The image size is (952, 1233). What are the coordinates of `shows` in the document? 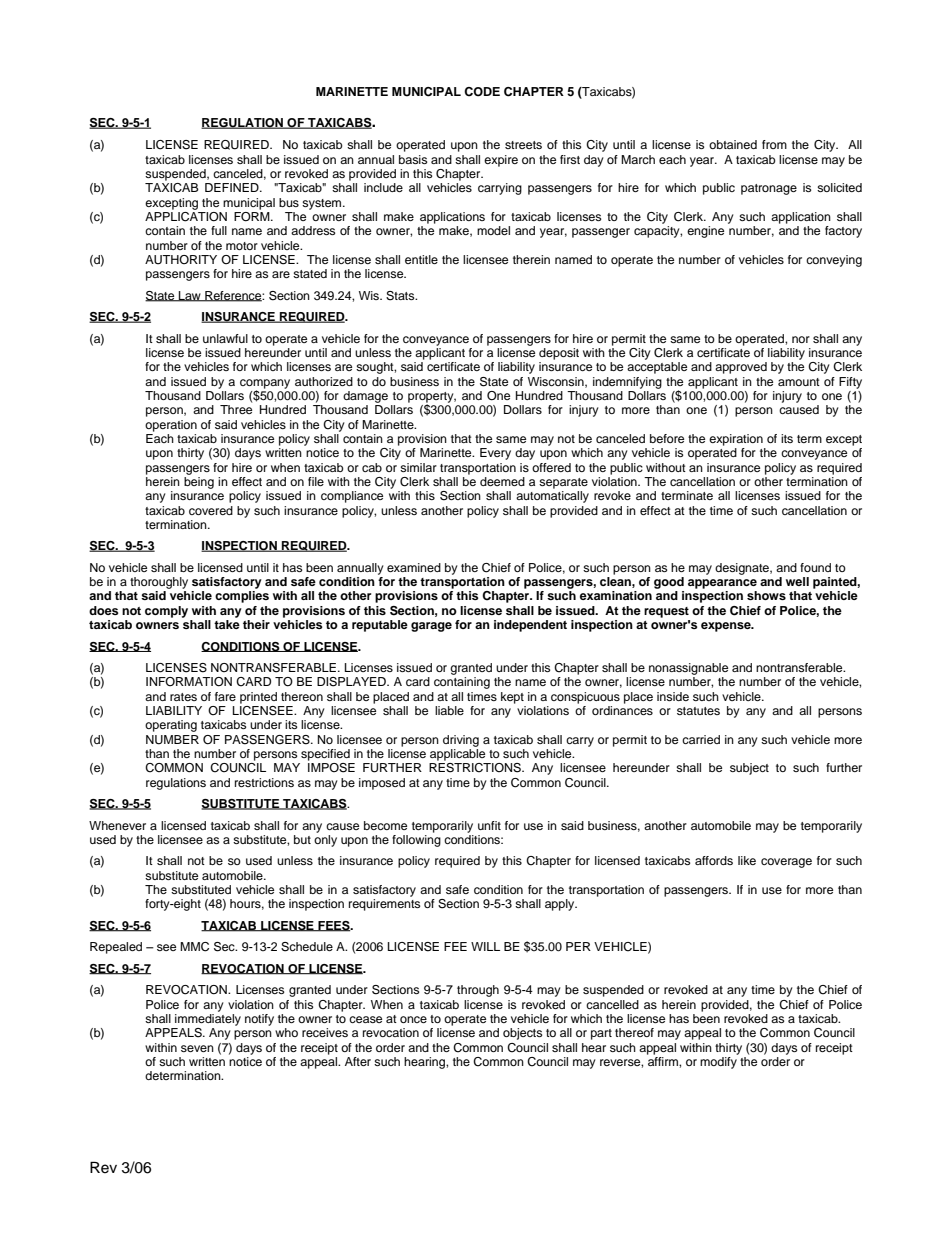 It's located at (766, 595).
